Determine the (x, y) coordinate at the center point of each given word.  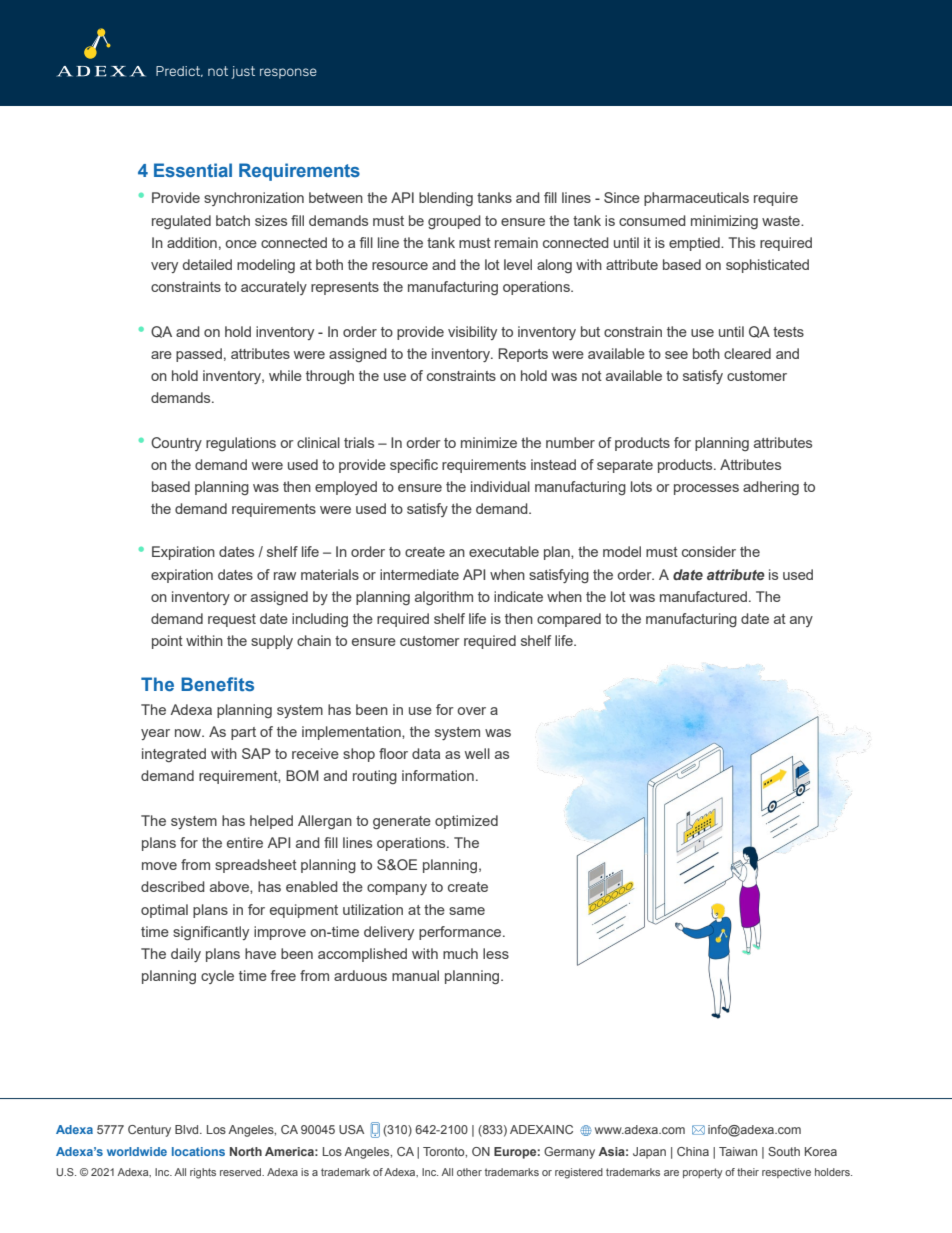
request (232, 620)
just (243, 72)
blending (446, 199)
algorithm (444, 598)
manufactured (703, 596)
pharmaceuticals (696, 199)
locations (198, 1151)
